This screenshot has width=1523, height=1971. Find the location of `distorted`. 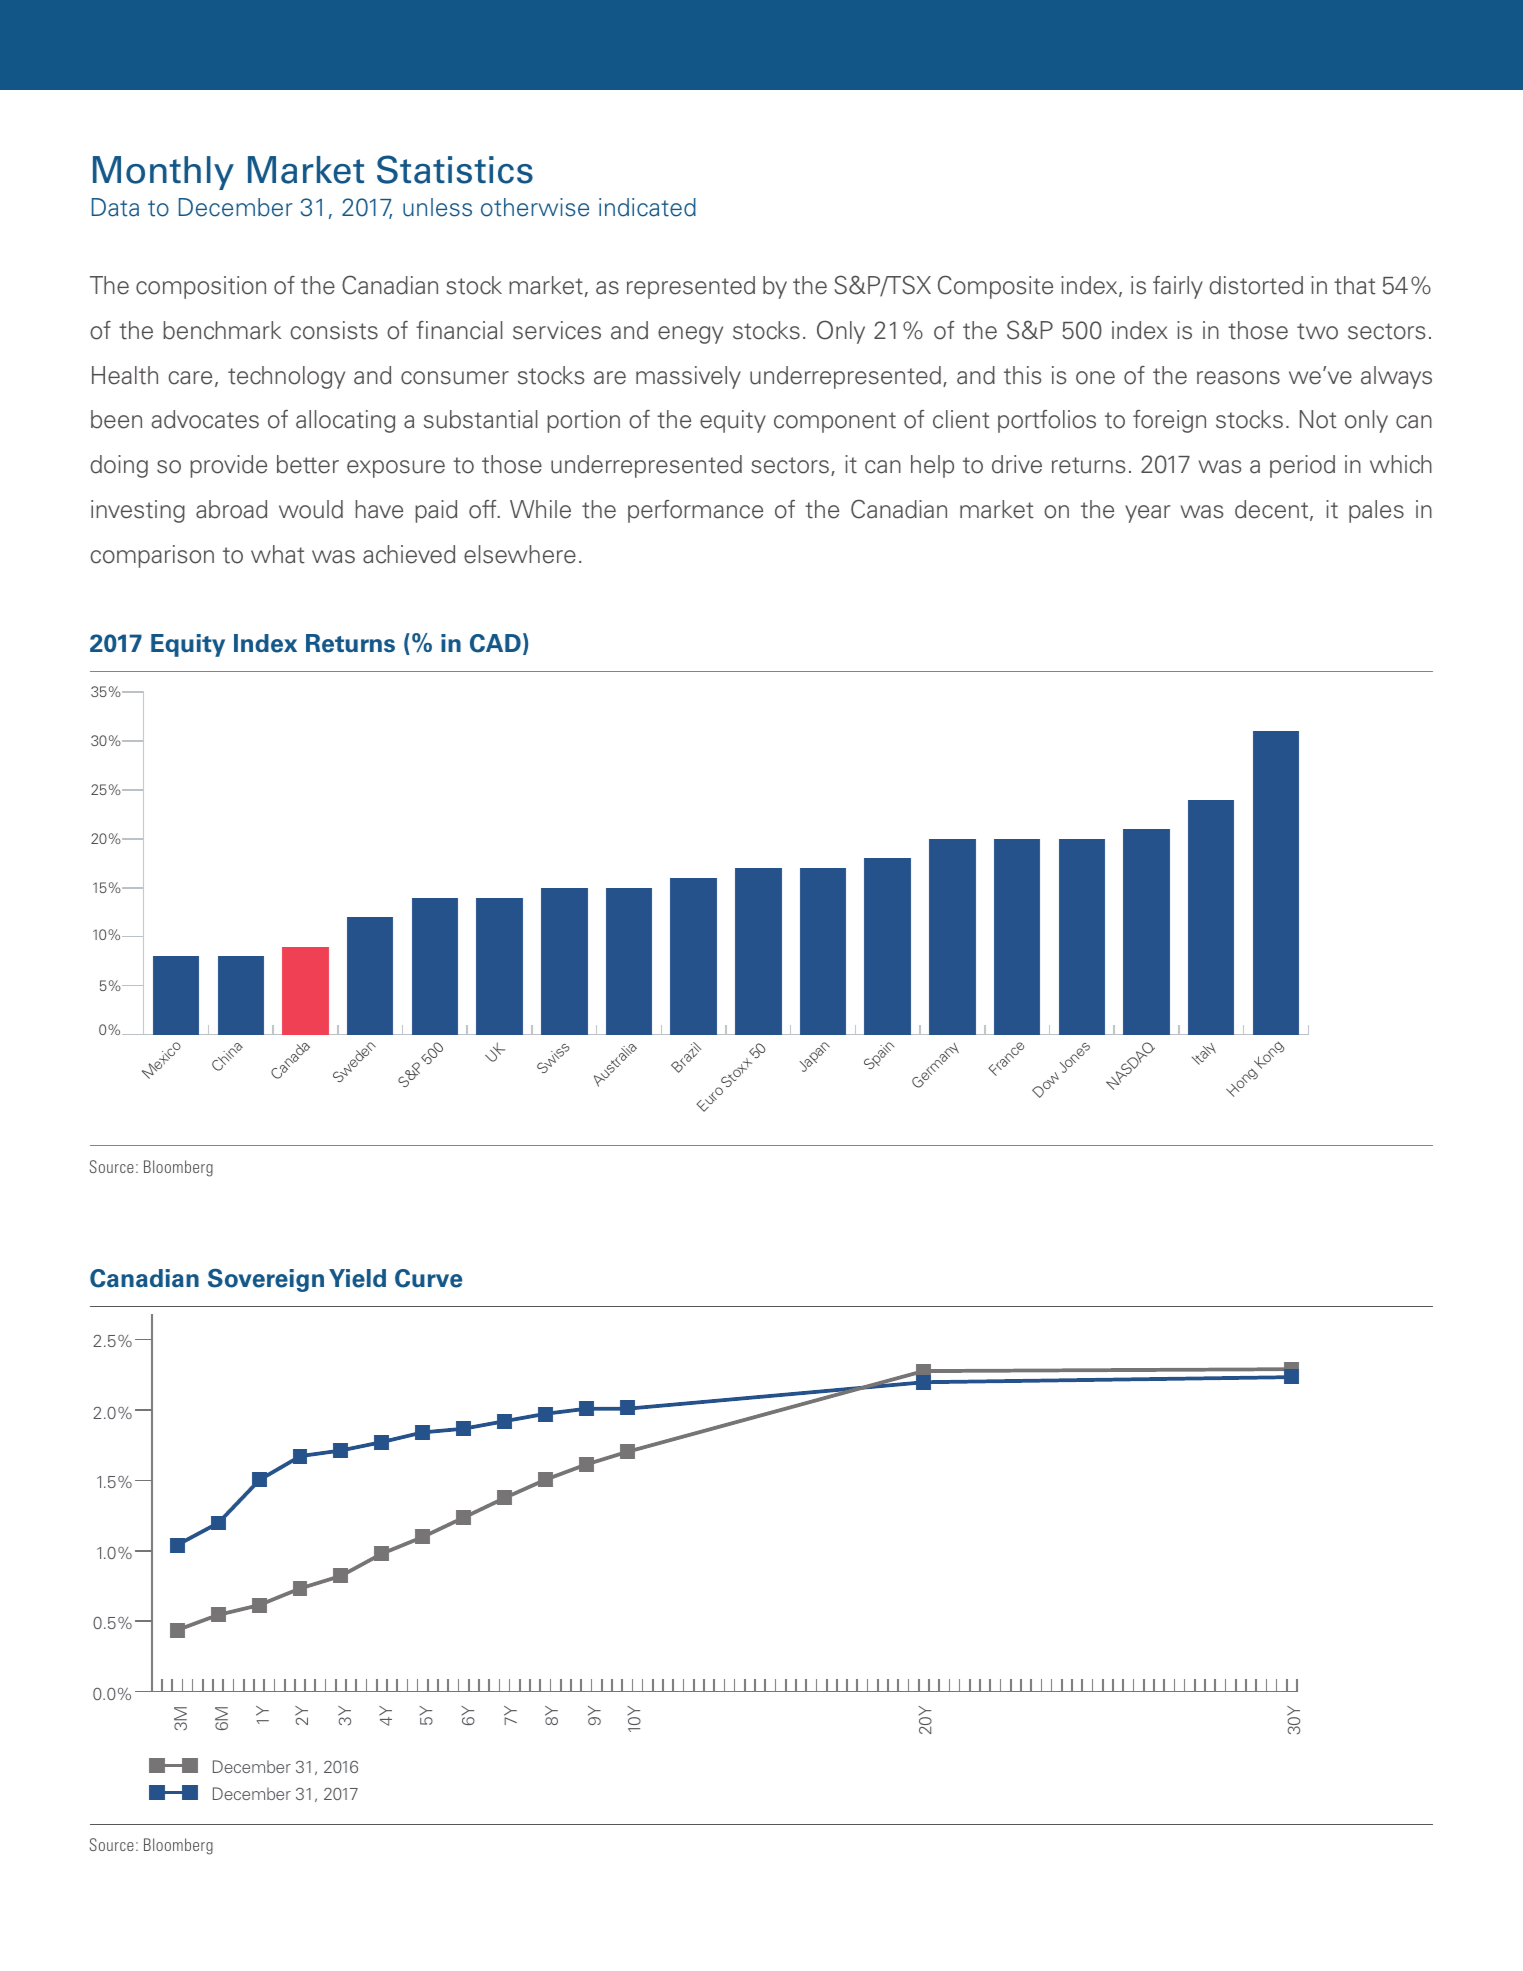

distorted is located at coordinates (1256, 285).
